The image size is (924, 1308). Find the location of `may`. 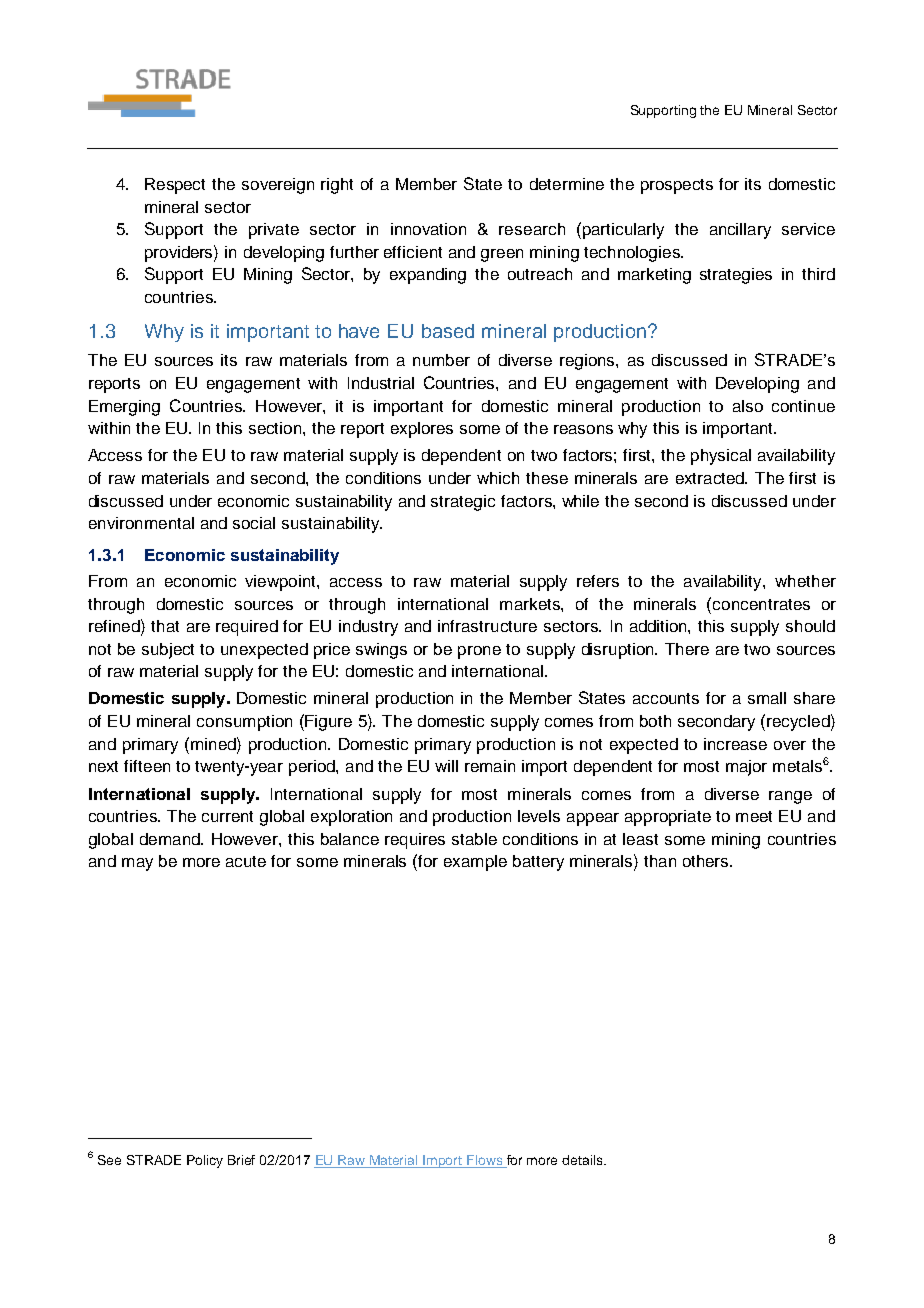

may is located at coordinates (137, 864).
